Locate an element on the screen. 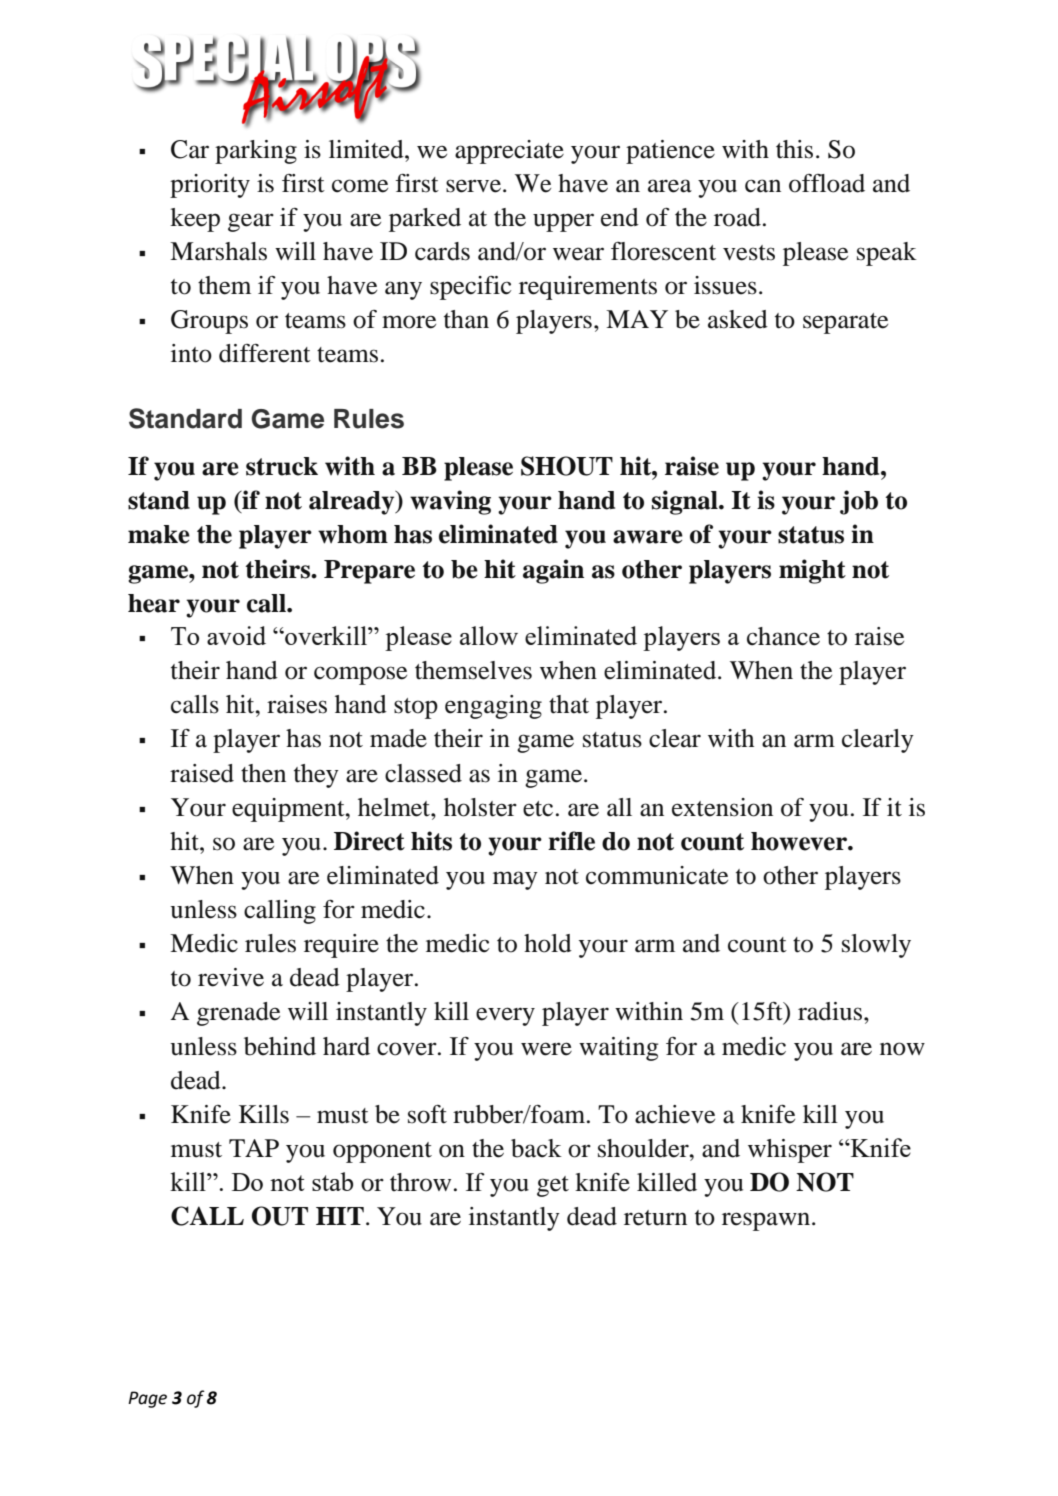 This screenshot has height=1496, width=1058. Page is located at coordinates (147, 1399).
